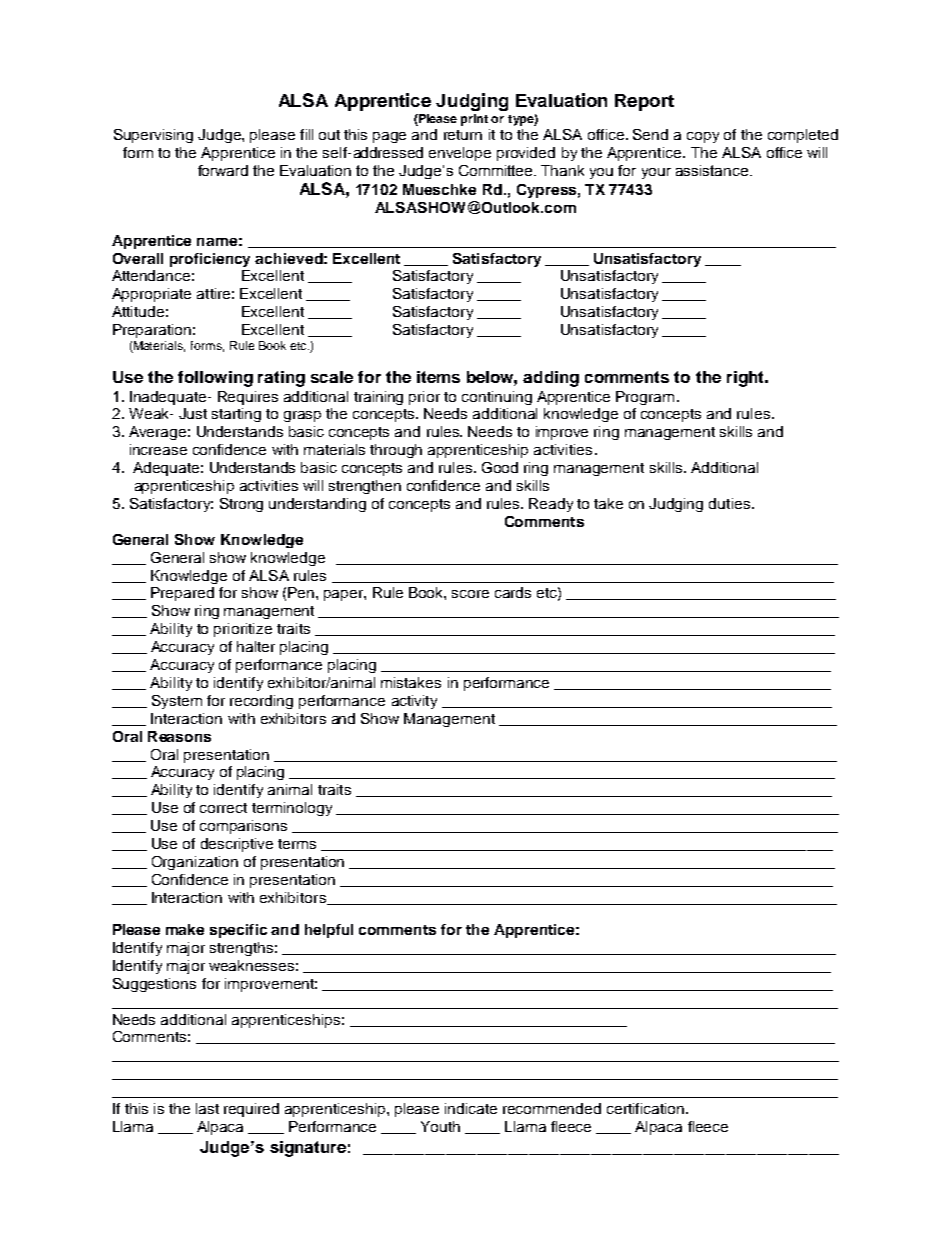  What do you see at coordinates (223, 170) in the document?
I see `forward` at bounding box center [223, 170].
